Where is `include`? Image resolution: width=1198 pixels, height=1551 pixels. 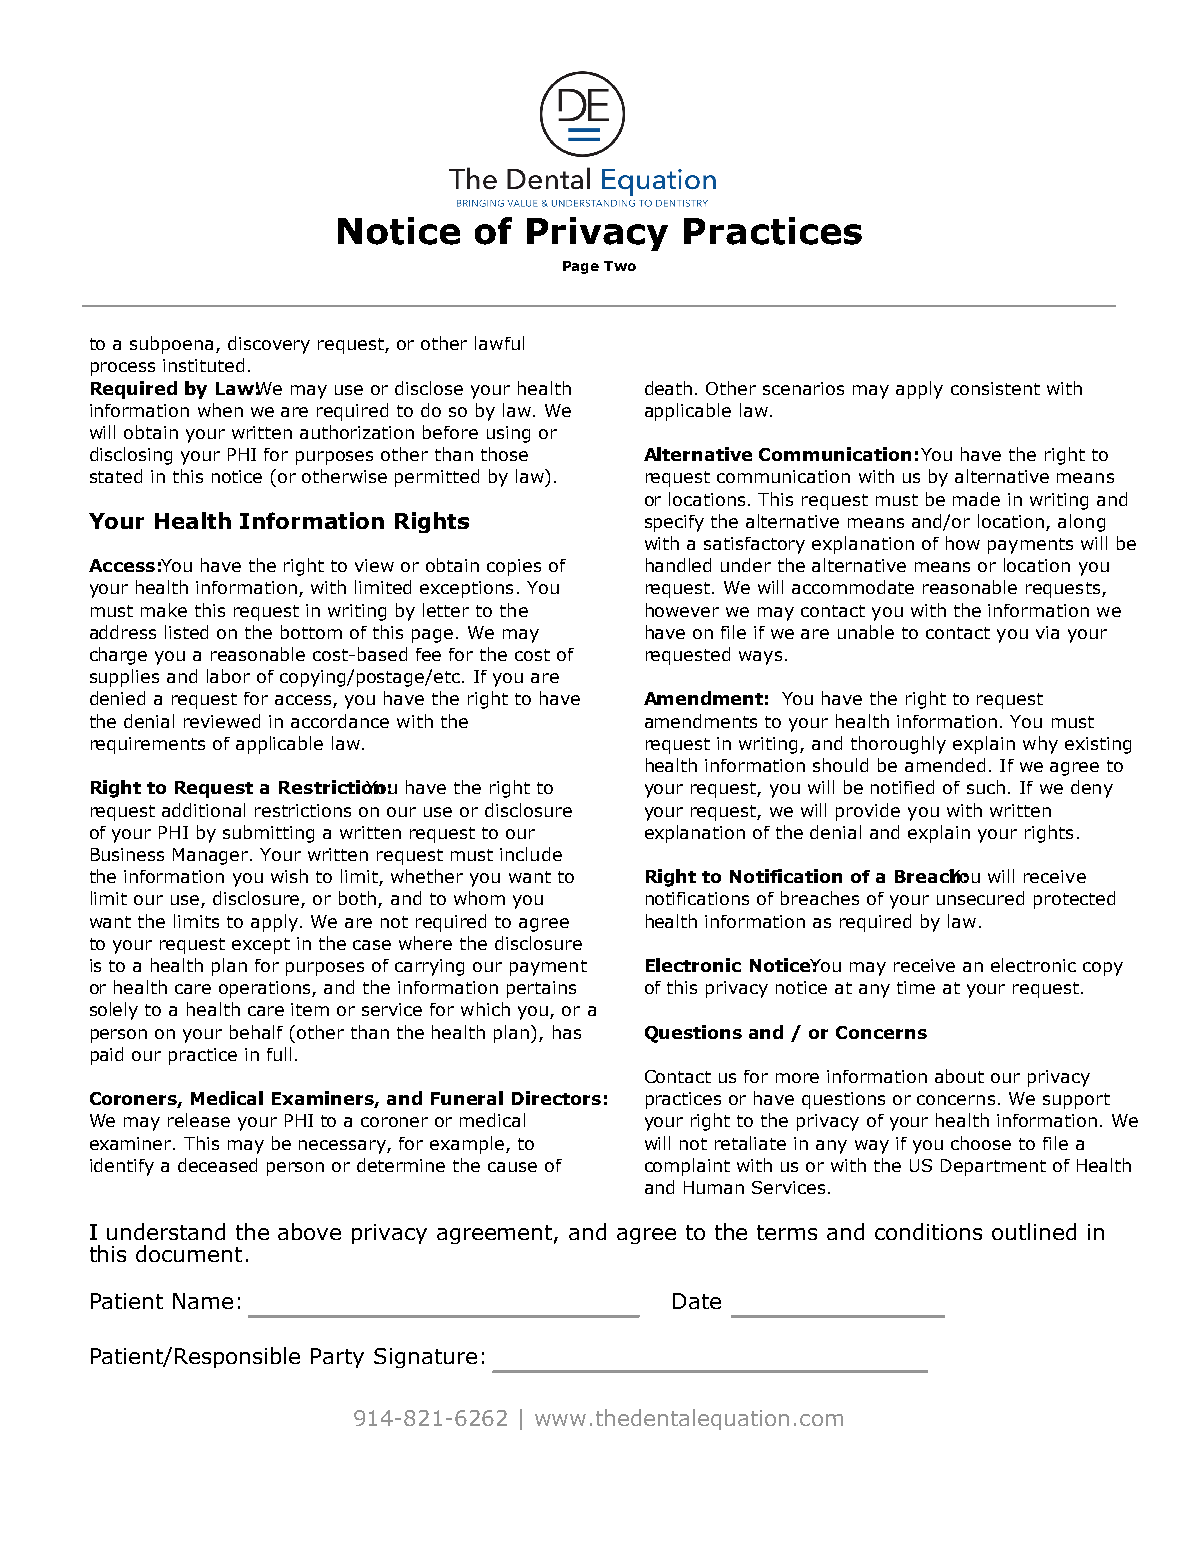
include is located at coordinates (531, 854).
